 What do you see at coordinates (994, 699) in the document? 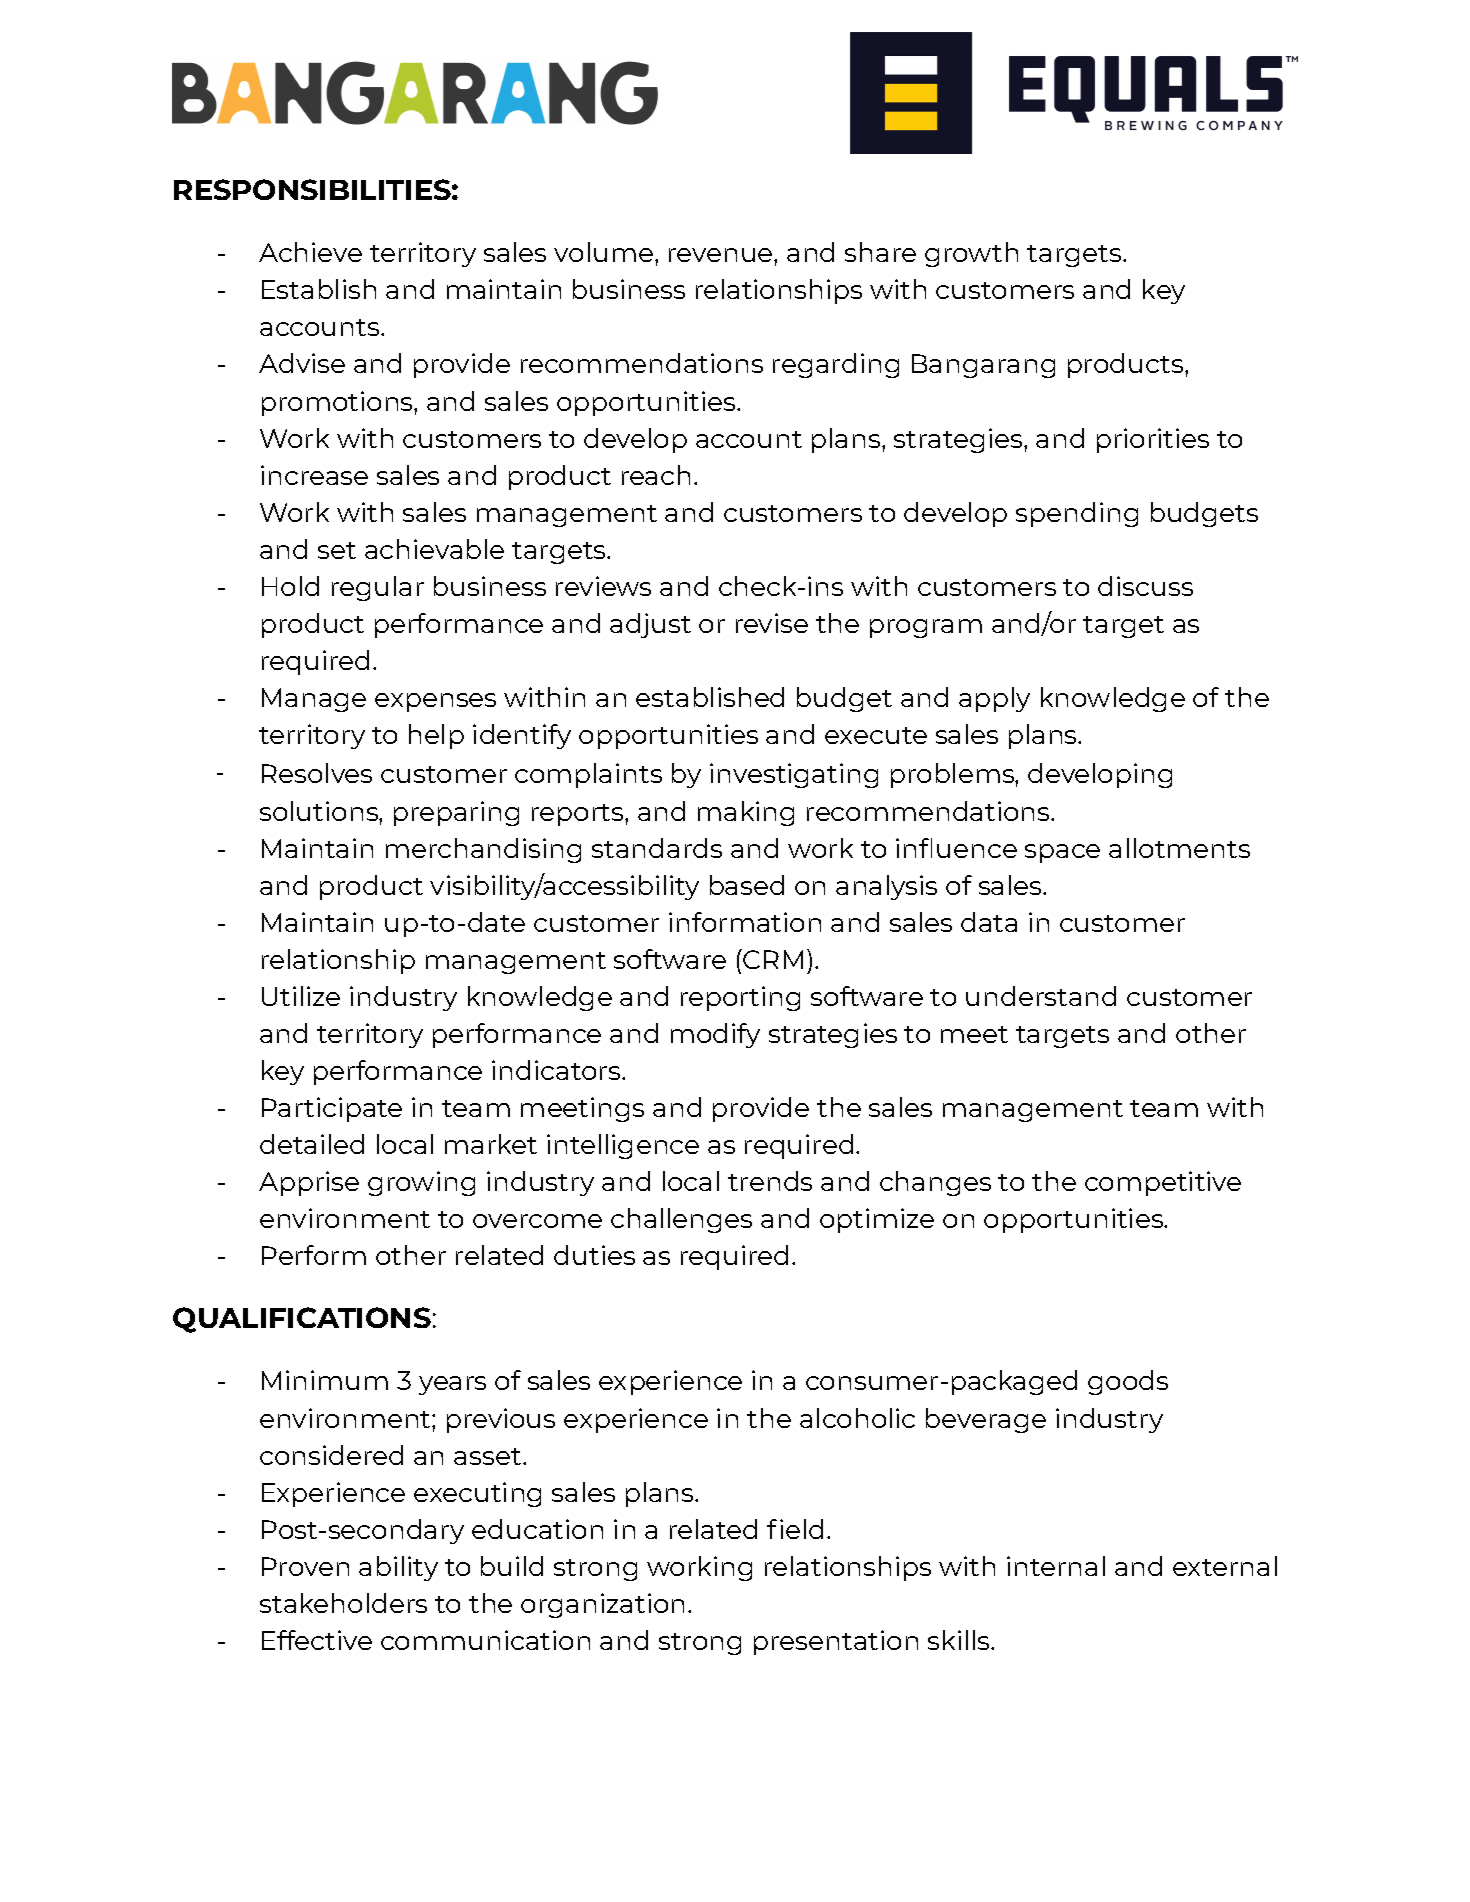
I see `apply` at bounding box center [994, 699].
